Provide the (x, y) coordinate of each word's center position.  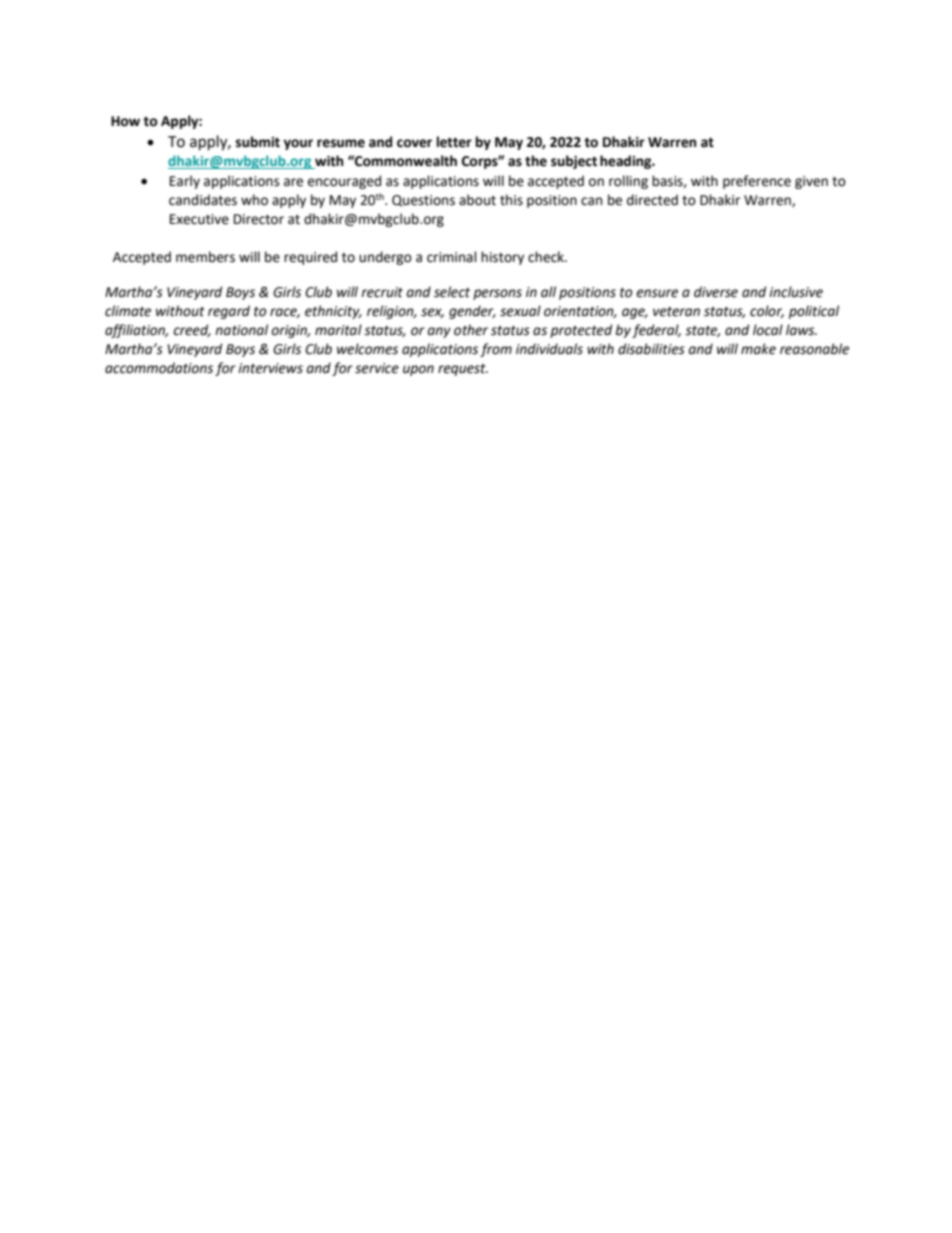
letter (454, 142)
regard (229, 312)
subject (574, 162)
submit (258, 142)
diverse (716, 292)
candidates (203, 200)
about (477, 200)
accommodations (159, 368)
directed (652, 200)
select (452, 292)
